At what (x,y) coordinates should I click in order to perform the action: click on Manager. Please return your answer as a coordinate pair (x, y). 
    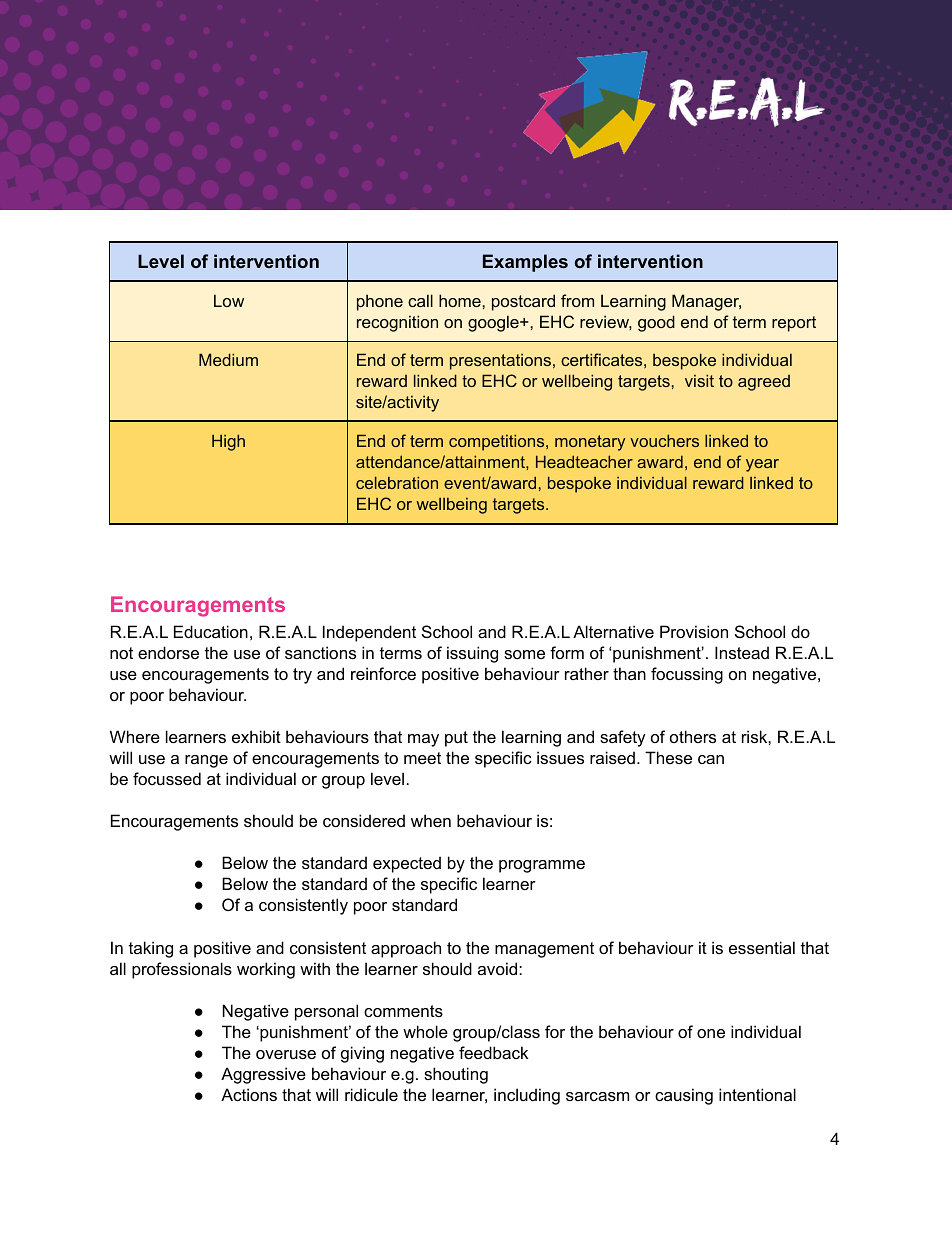
    Looking at the image, I should click on (706, 302).
